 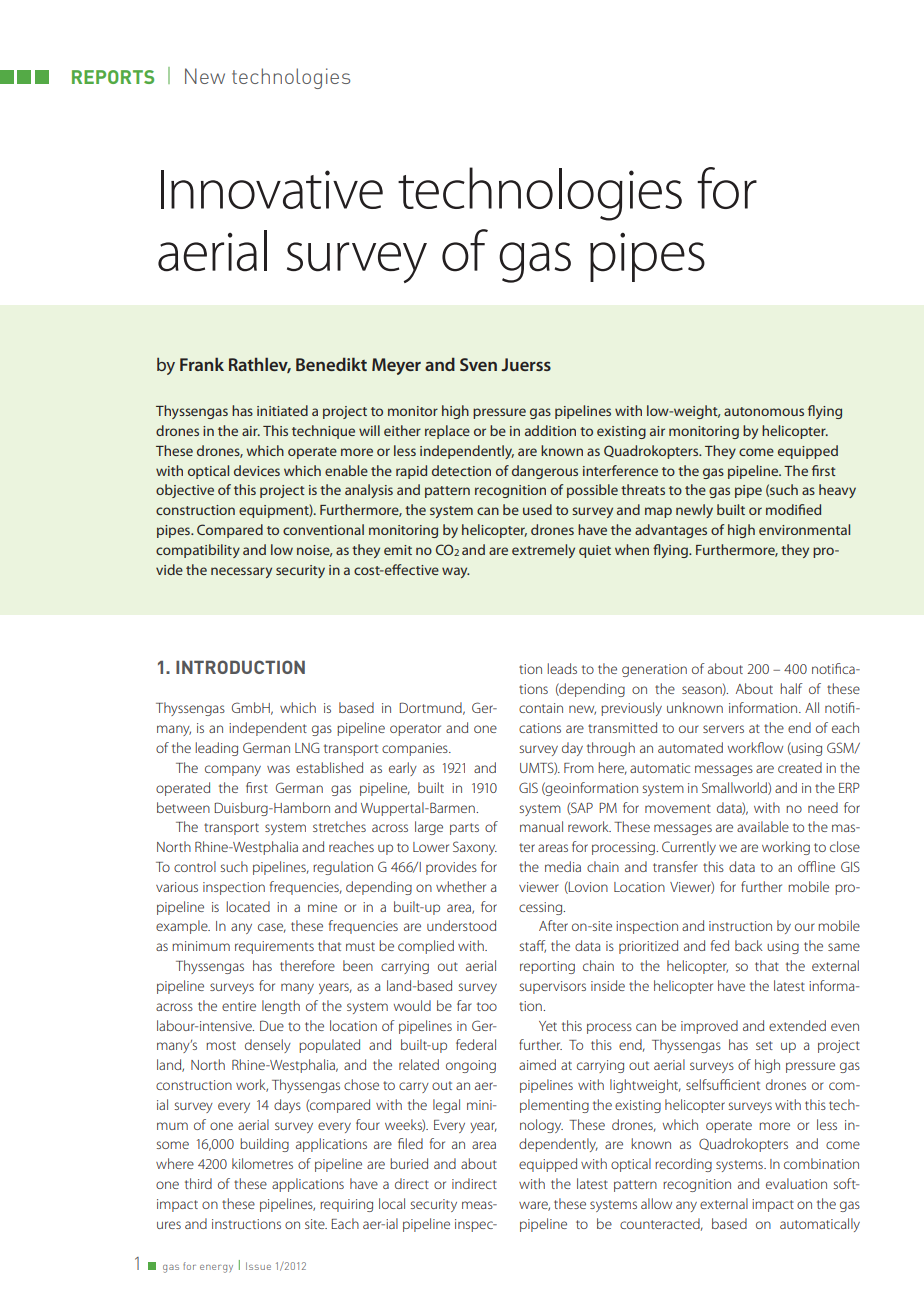 What do you see at coordinates (791, 688) in the screenshot?
I see `half` at bounding box center [791, 688].
